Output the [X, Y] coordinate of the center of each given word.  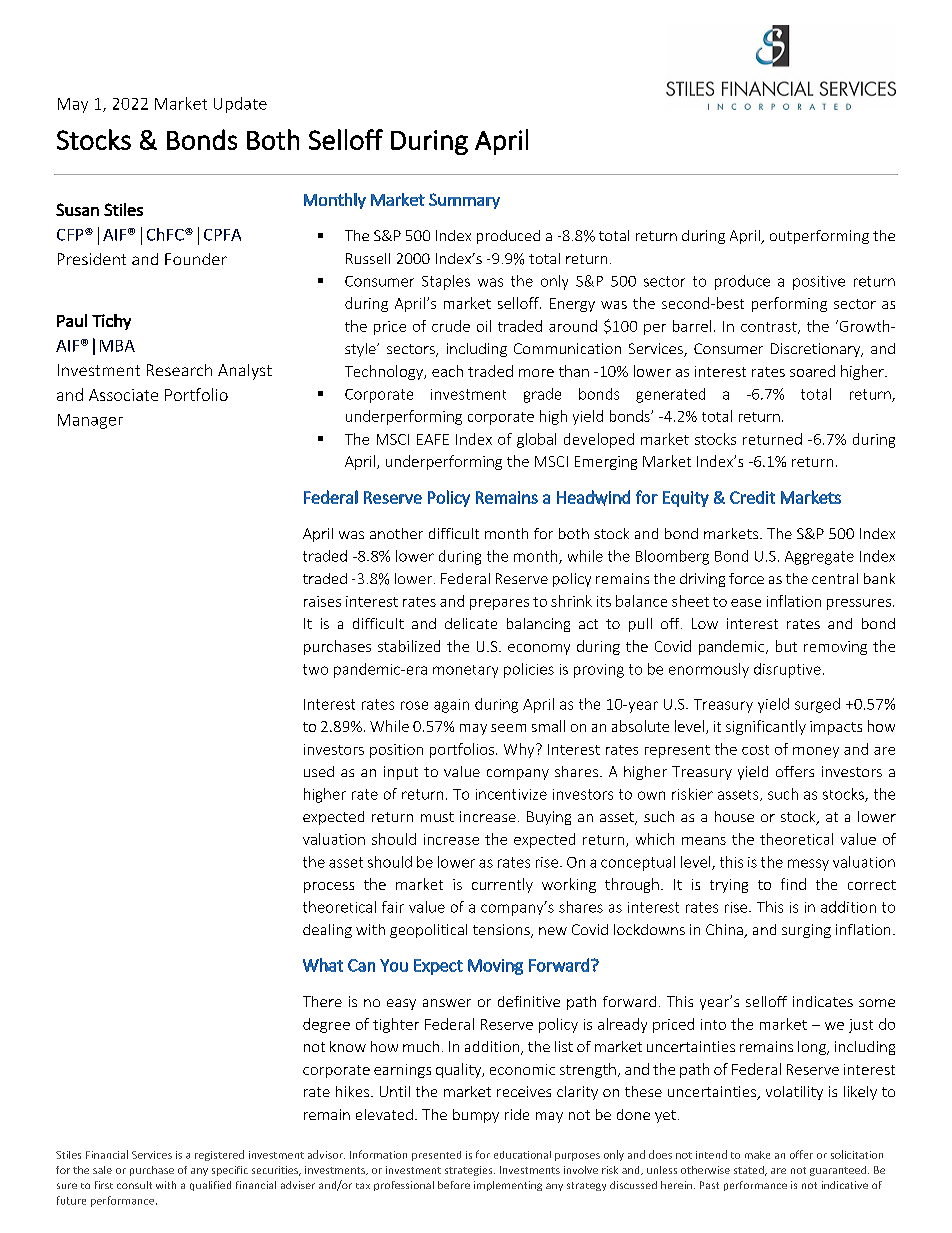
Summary [464, 201]
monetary [465, 671]
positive [819, 283]
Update [240, 105]
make [757, 1155]
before [454, 1185]
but [786, 646]
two [315, 669]
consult [134, 1185]
